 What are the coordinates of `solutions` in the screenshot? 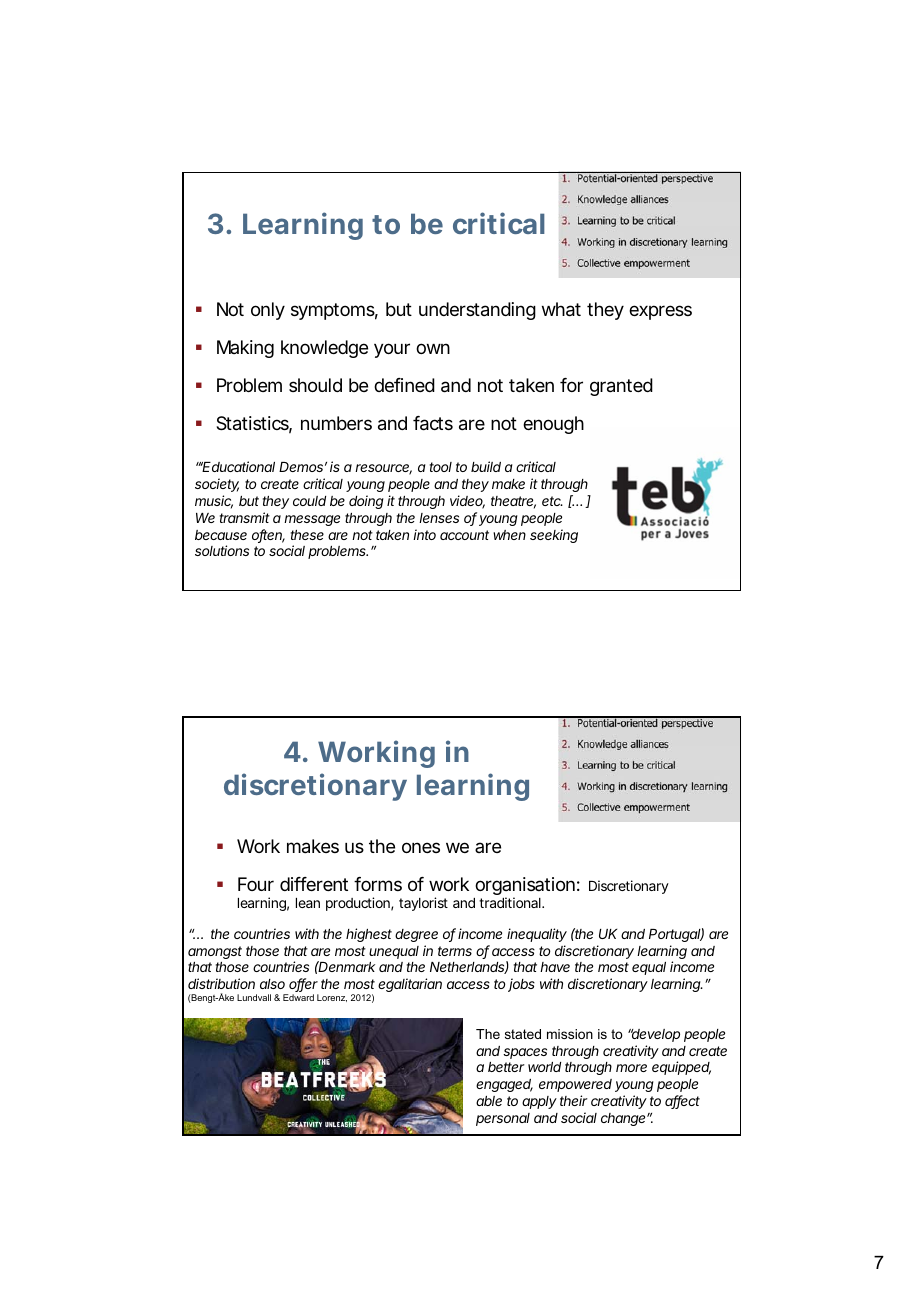 It's located at (222, 550).
